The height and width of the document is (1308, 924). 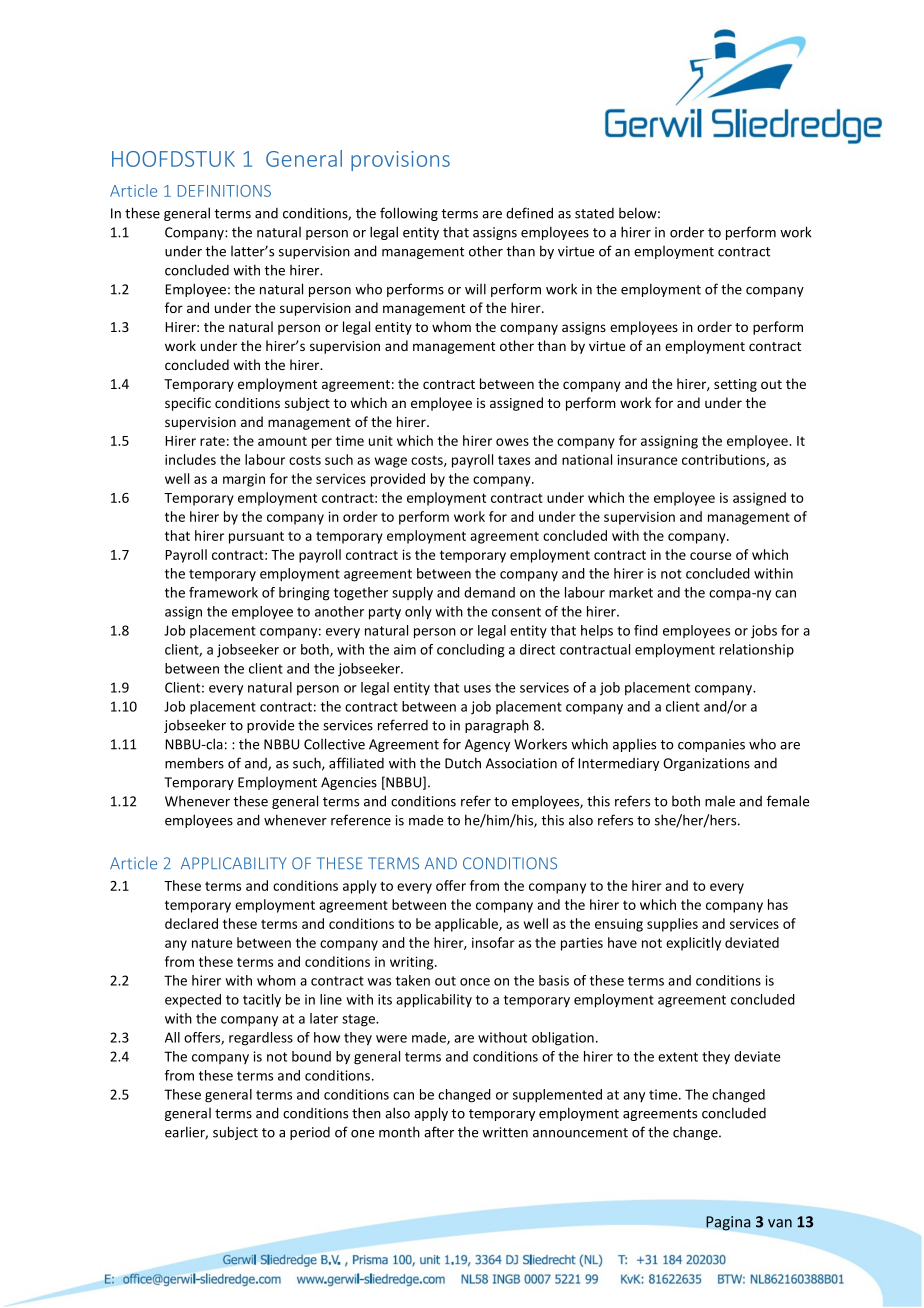 What do you see at coordinates (647, 459) in the document?
I see `insurance` at bounding box center [647, 459].
